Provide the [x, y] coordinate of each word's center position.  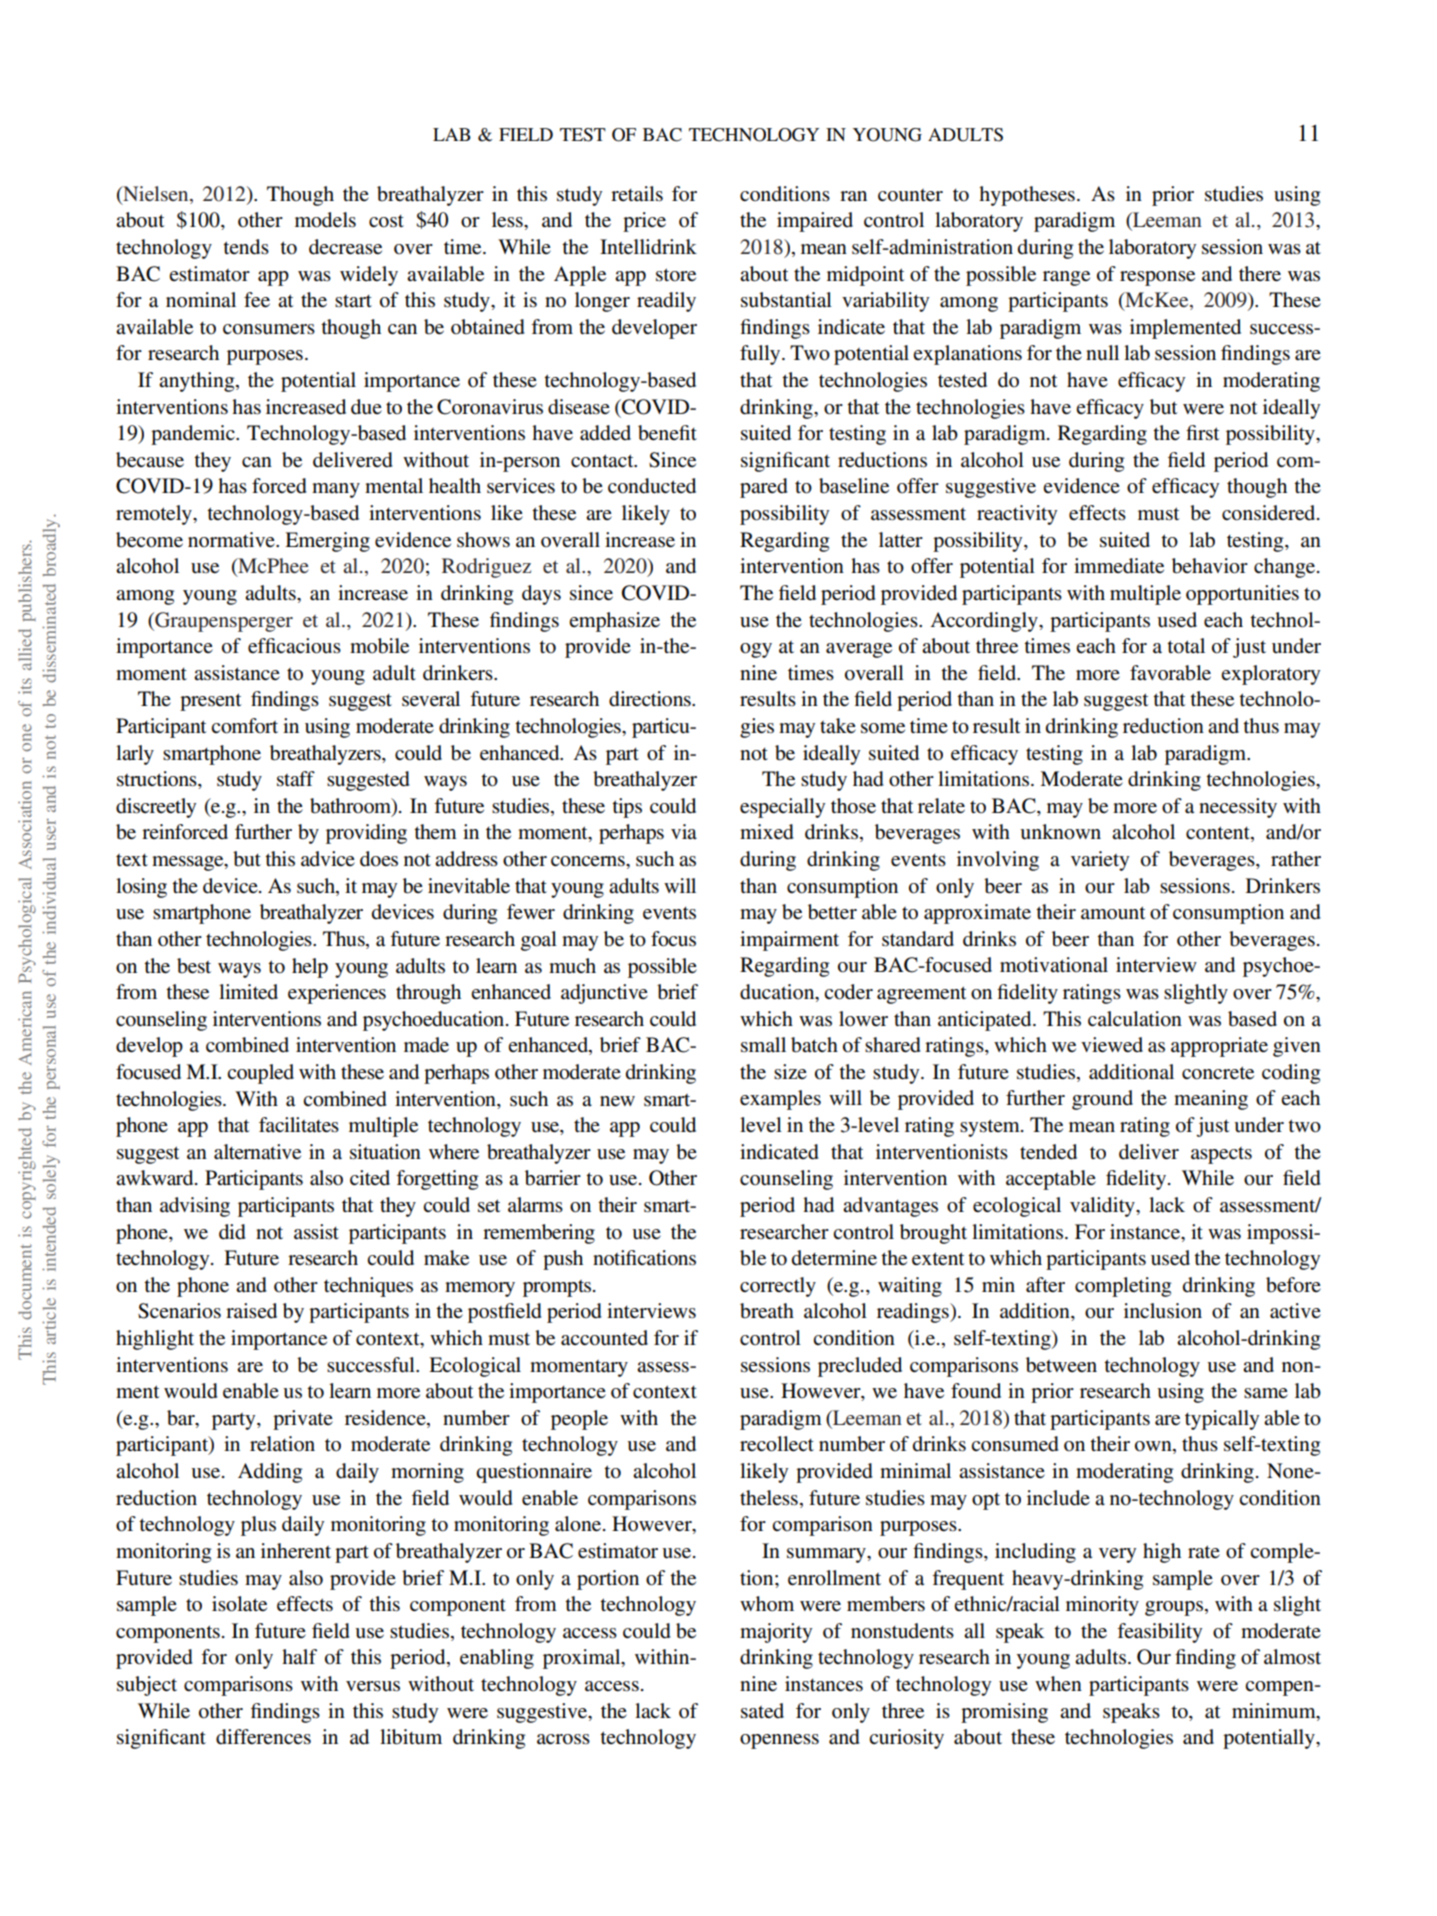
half [299, 1656]
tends [246, 247]
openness [779, 1741]
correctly [778, 1287]
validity [1103, 1207]
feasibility [1159, 1633]
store [676, 275]
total [1186, 646]
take [838, 725]
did [232, 1232]
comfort [244, 726]
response [1157, 278]
